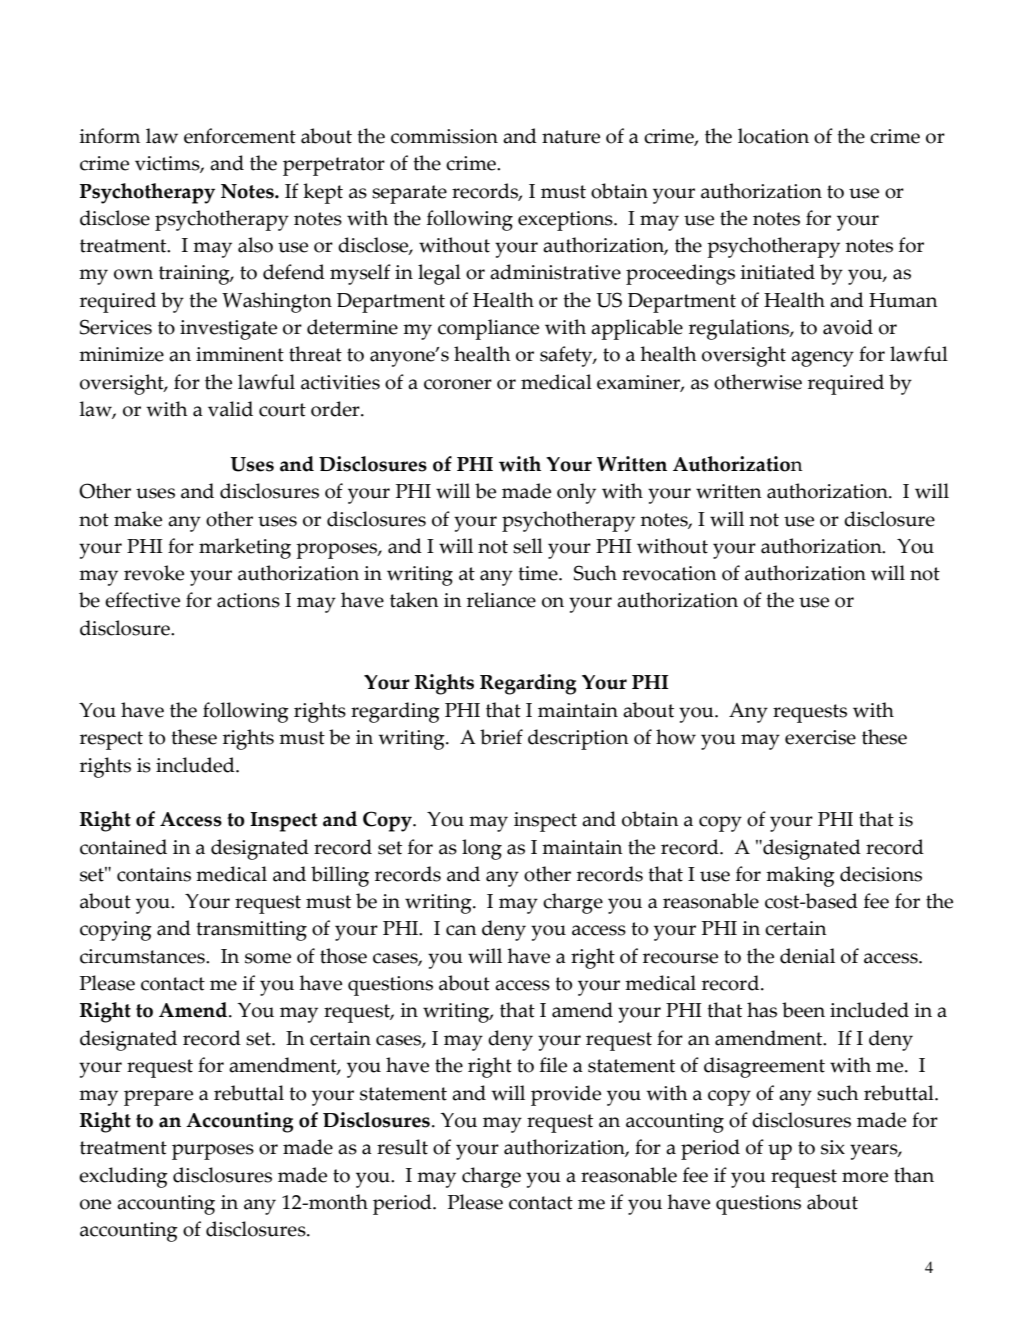 This screenshot has height=1337, width=1033. I want to click on reliance, so click(501, 600).
